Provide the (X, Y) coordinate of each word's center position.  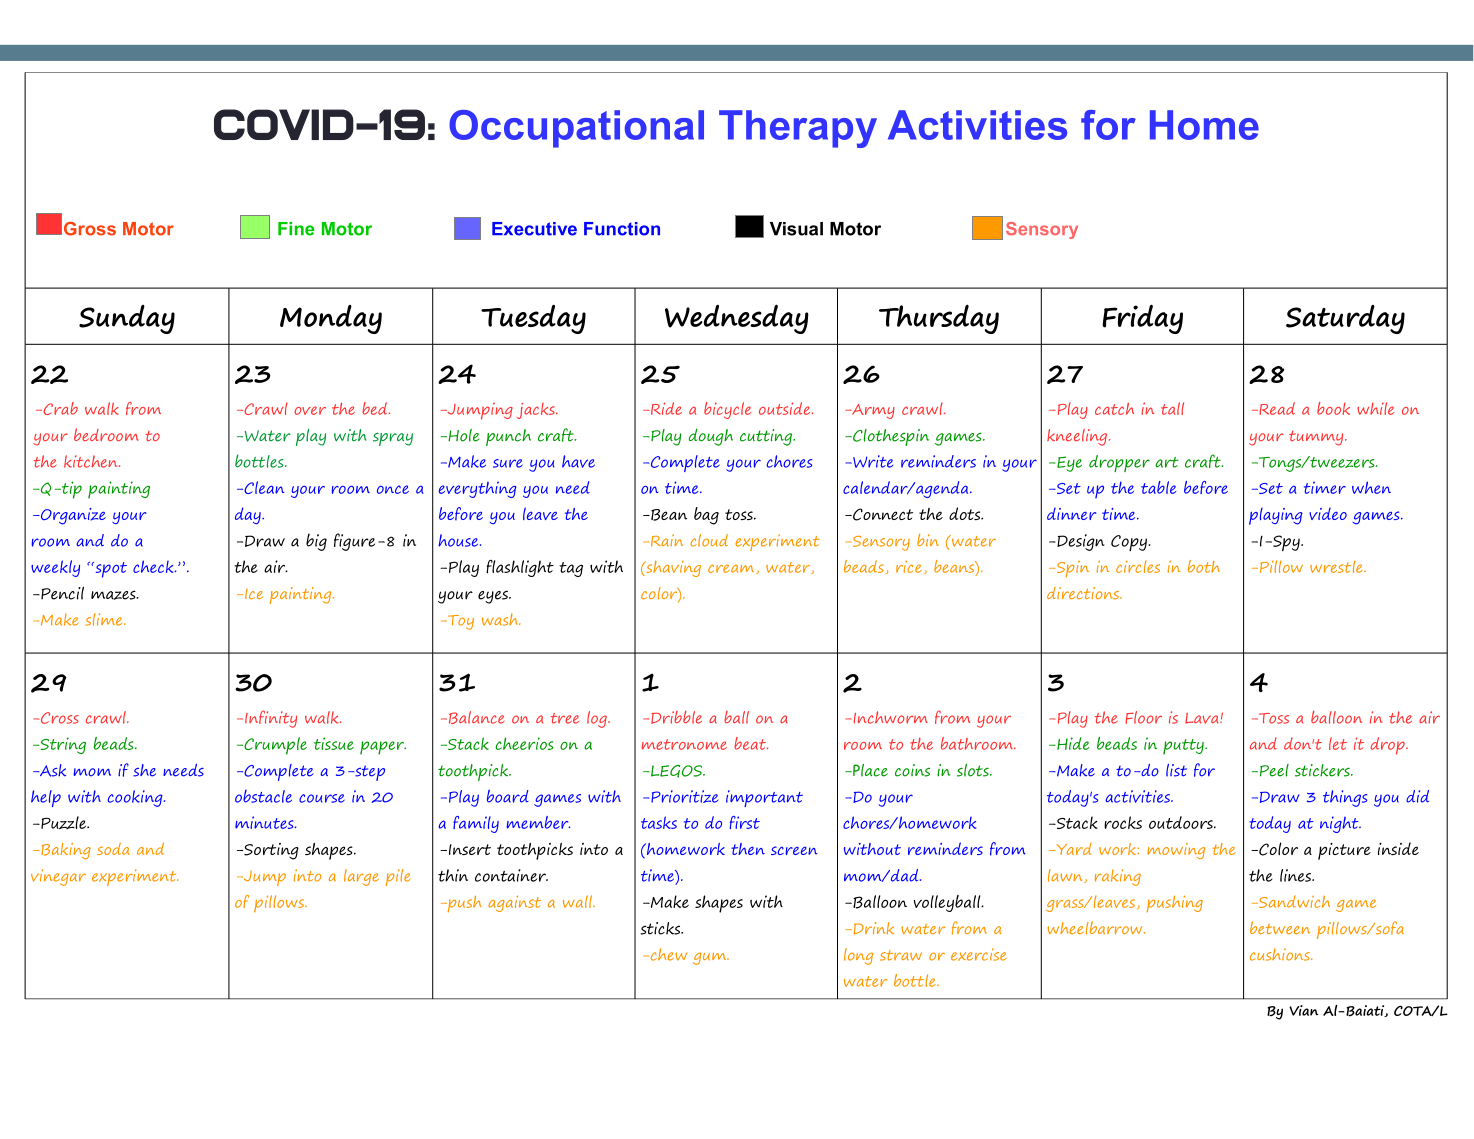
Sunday (127, 319)
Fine (296, 229)
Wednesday (737, 319)
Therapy (798, 129)
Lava (1203, 718)
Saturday (1345, 319)
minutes (265, 822)
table (1158, 487)
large (361, 877)
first (745, 822)
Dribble (676, 717)
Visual (796, 229)
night (1340, 824)
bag (706, 516)
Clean (263, 487)
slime (105, 619)
